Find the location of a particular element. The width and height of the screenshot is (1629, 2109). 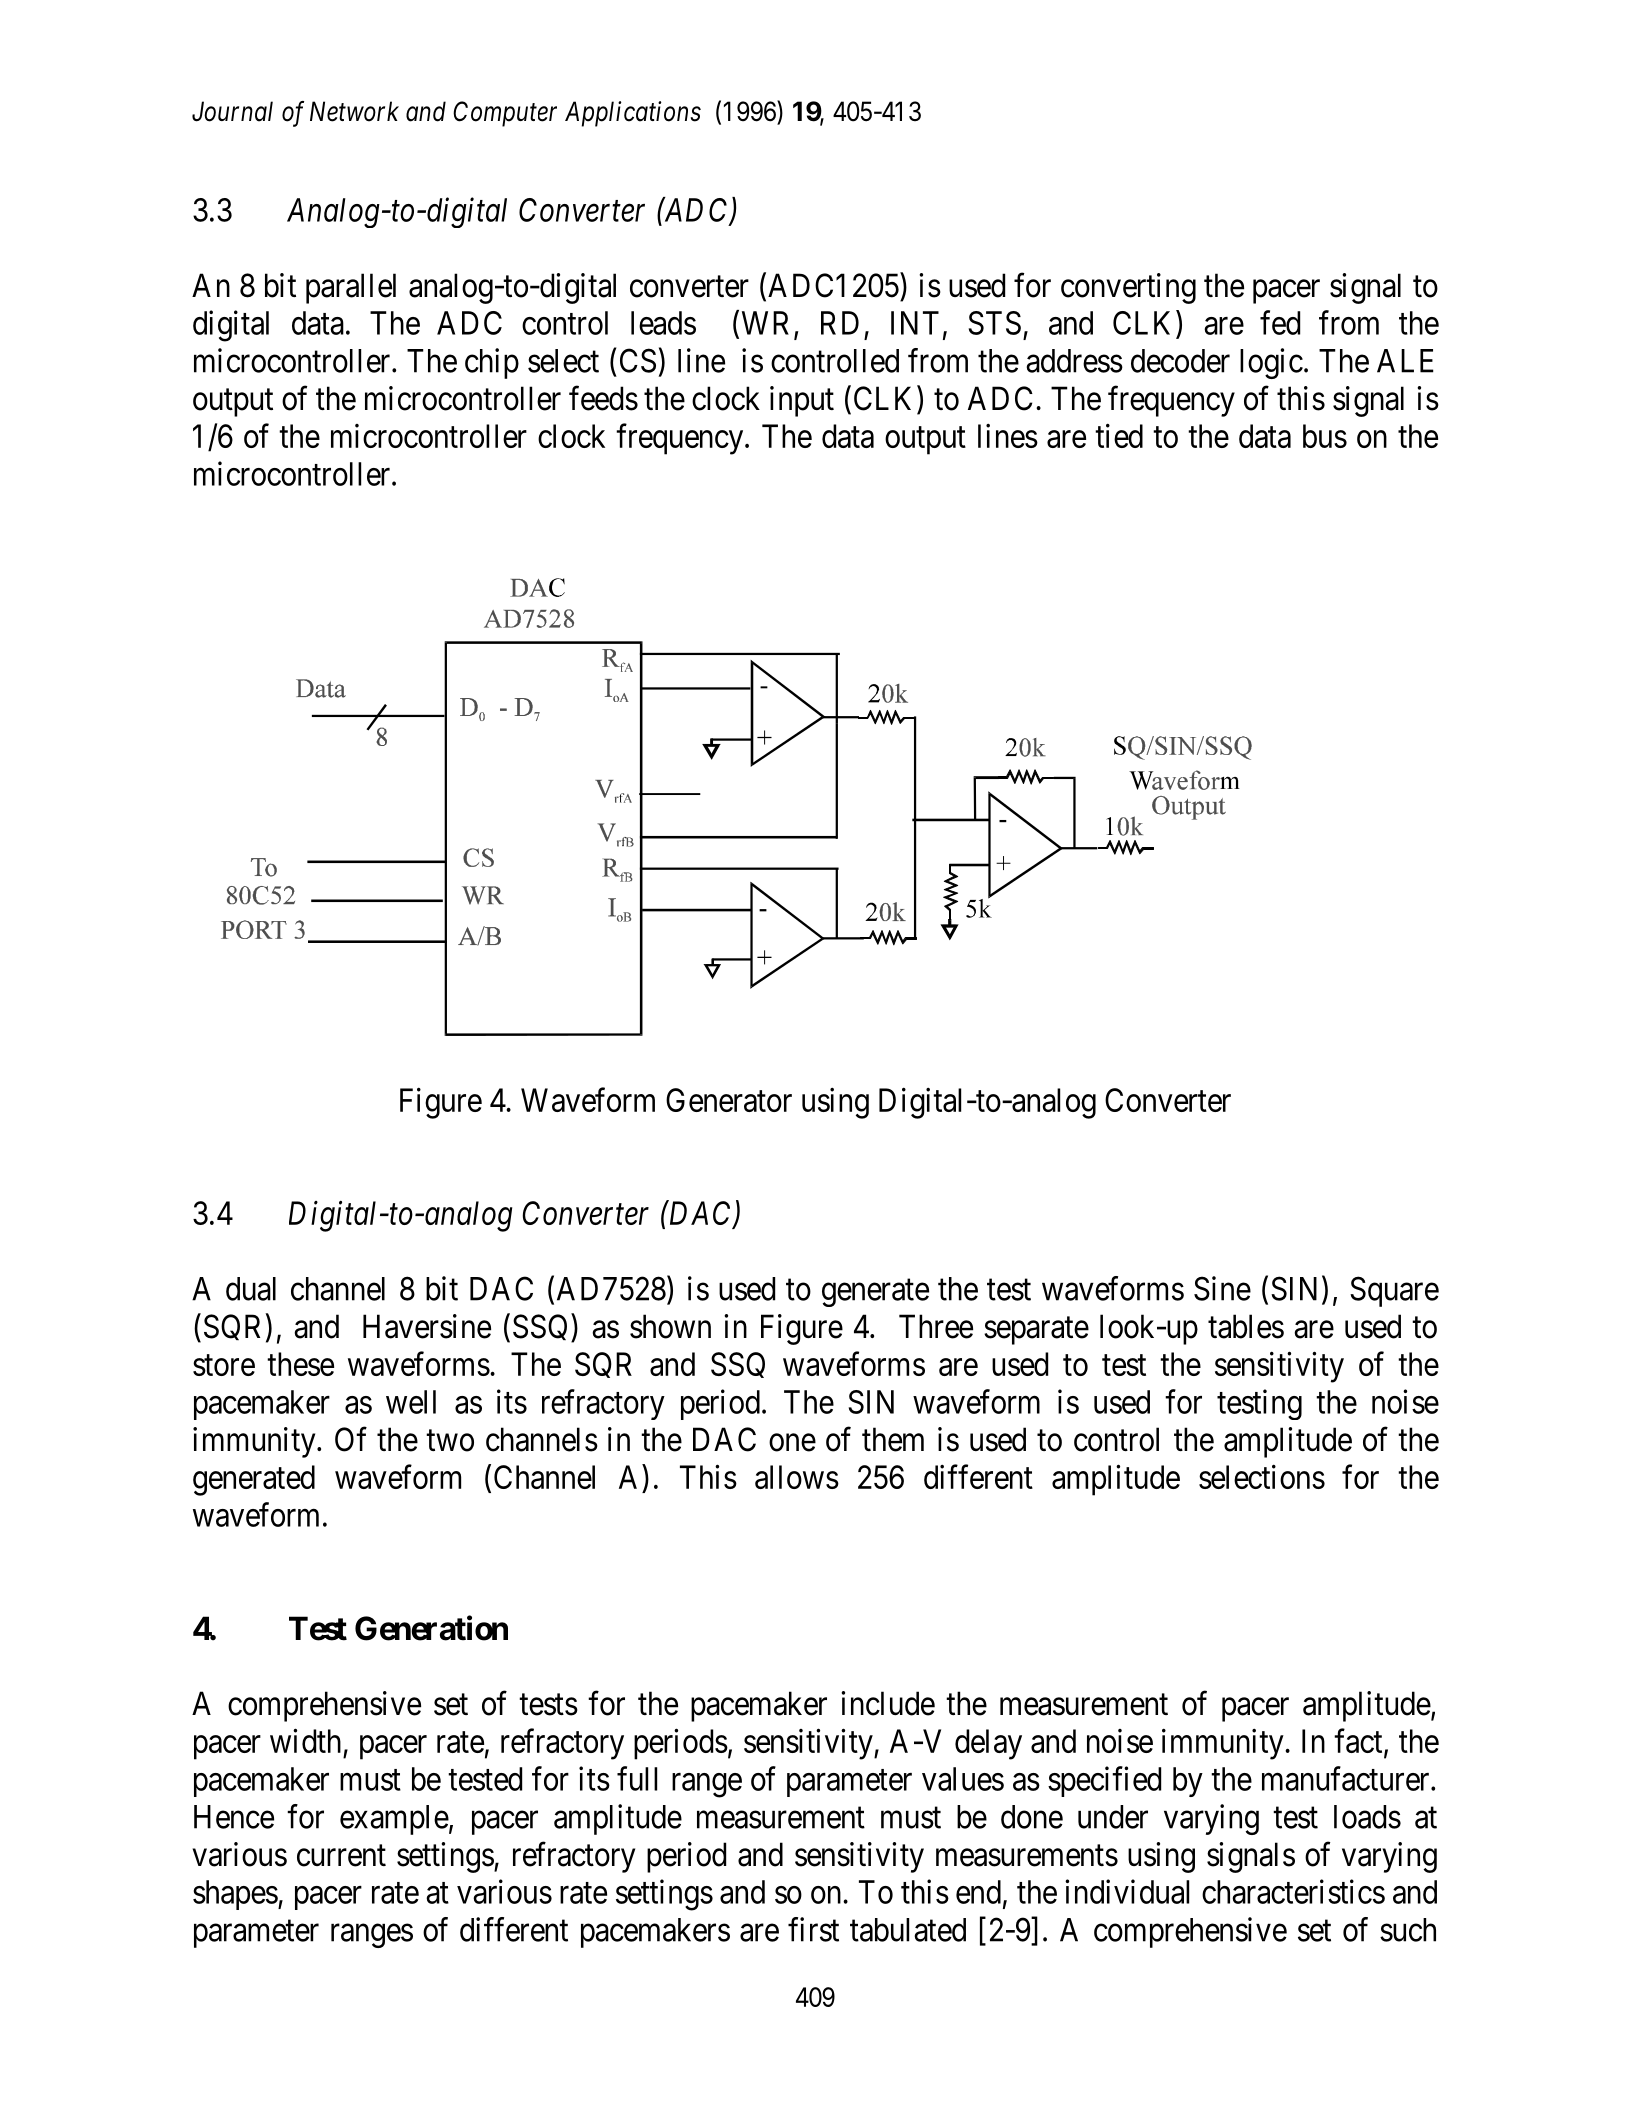

Three is located at coordinates (936, 1326).
